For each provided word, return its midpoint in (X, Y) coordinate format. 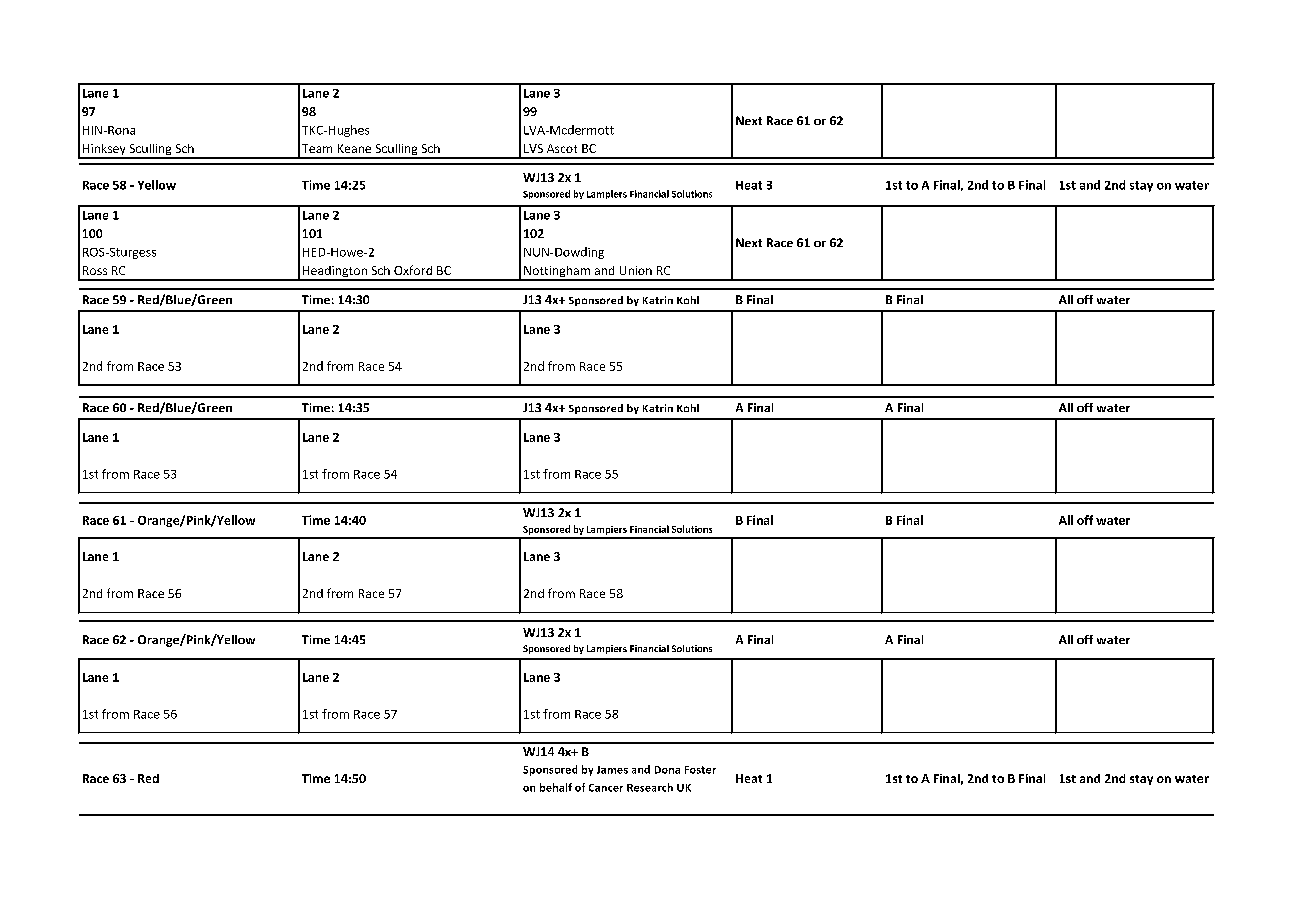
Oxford (413, 270)
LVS (533, 148)
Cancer (606, 788)
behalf (556, 787)
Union (636, 270)
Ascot (562, 148)
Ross (95, 270)
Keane (354, 148)
